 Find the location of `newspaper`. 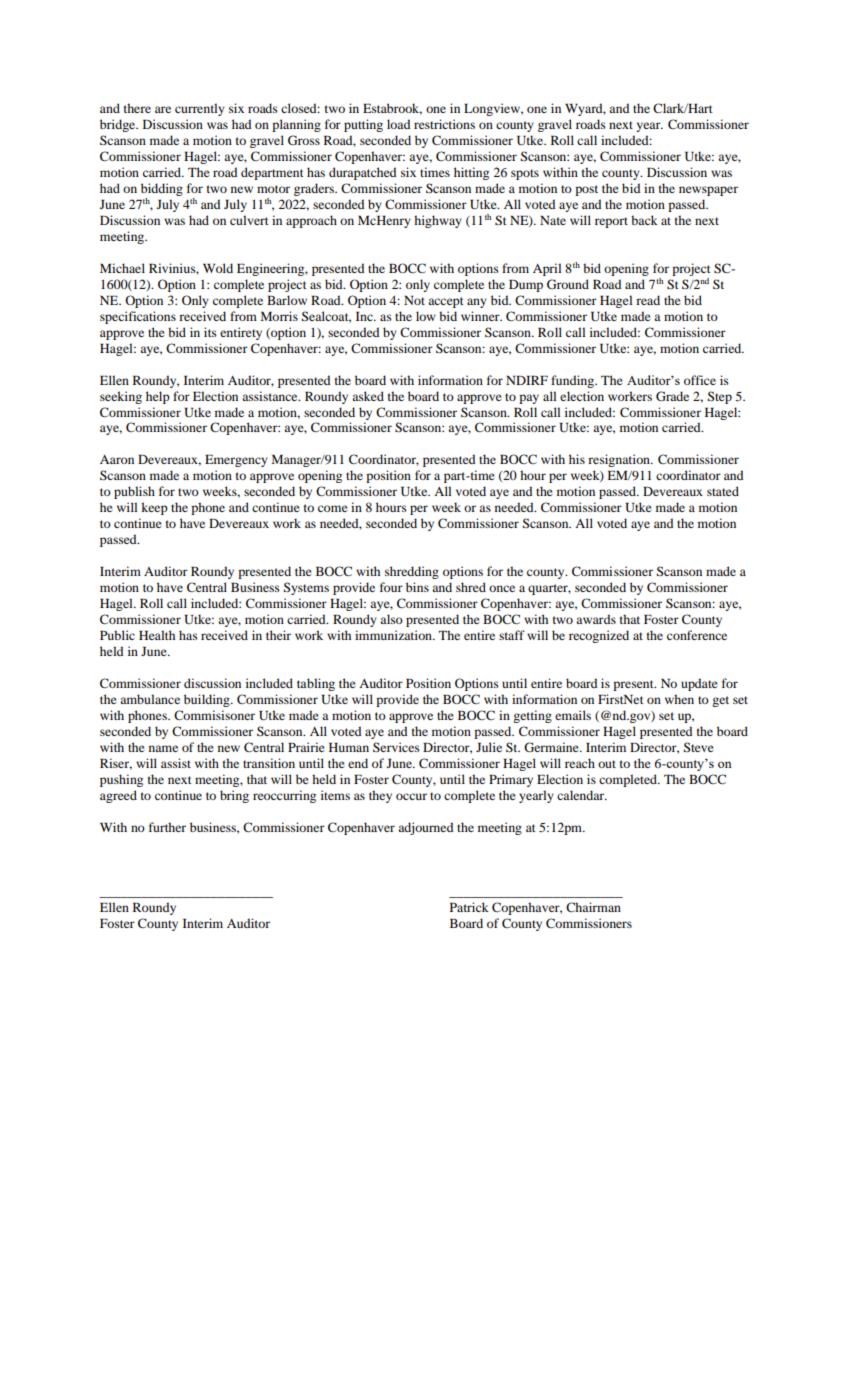

newspaper is located at coordinates (708, 191).
